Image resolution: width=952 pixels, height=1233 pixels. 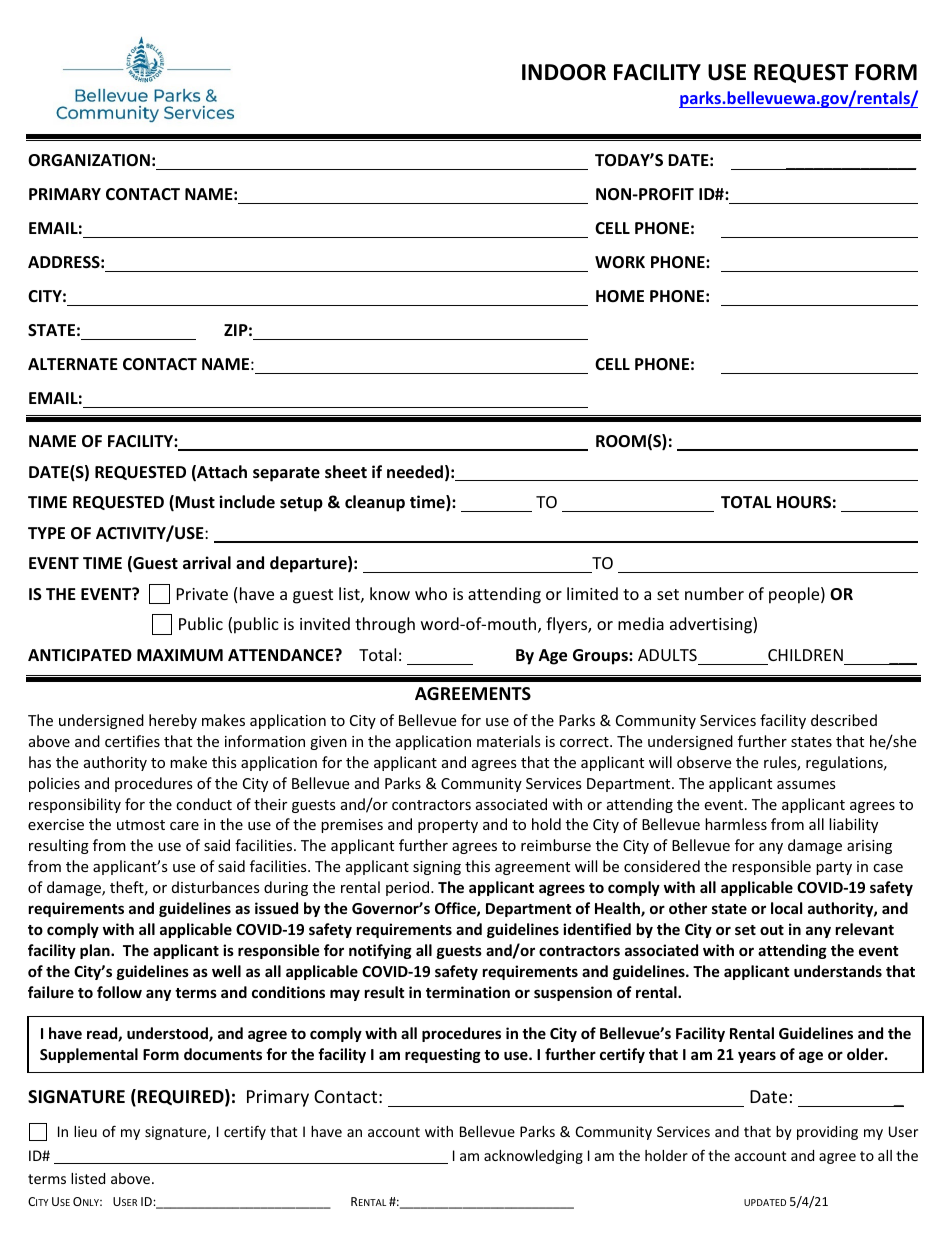 I want to click on Private, so click(x=202, y=594).
